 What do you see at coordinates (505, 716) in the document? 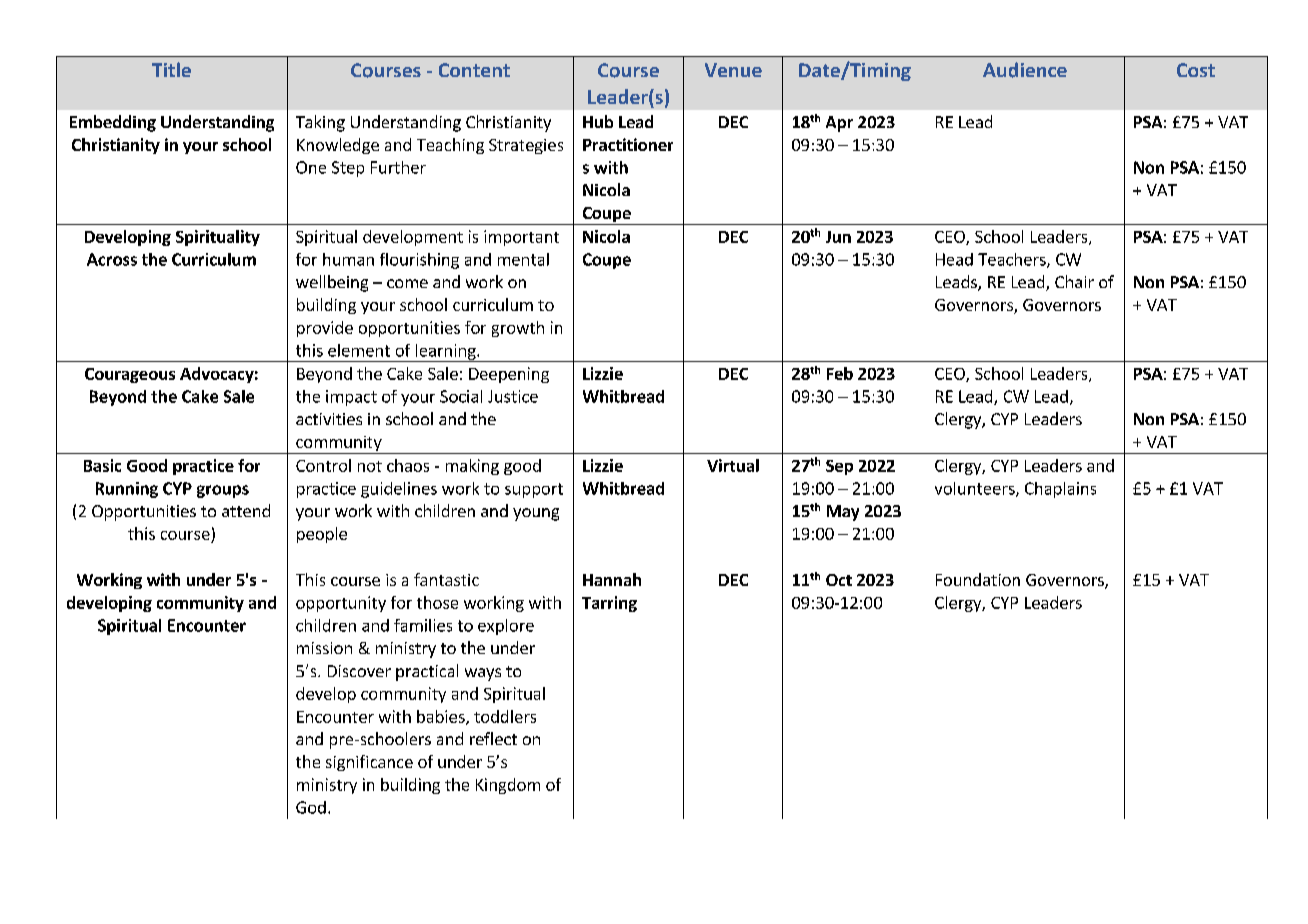
I see `toddlers` at bounding box center [505, 716].
